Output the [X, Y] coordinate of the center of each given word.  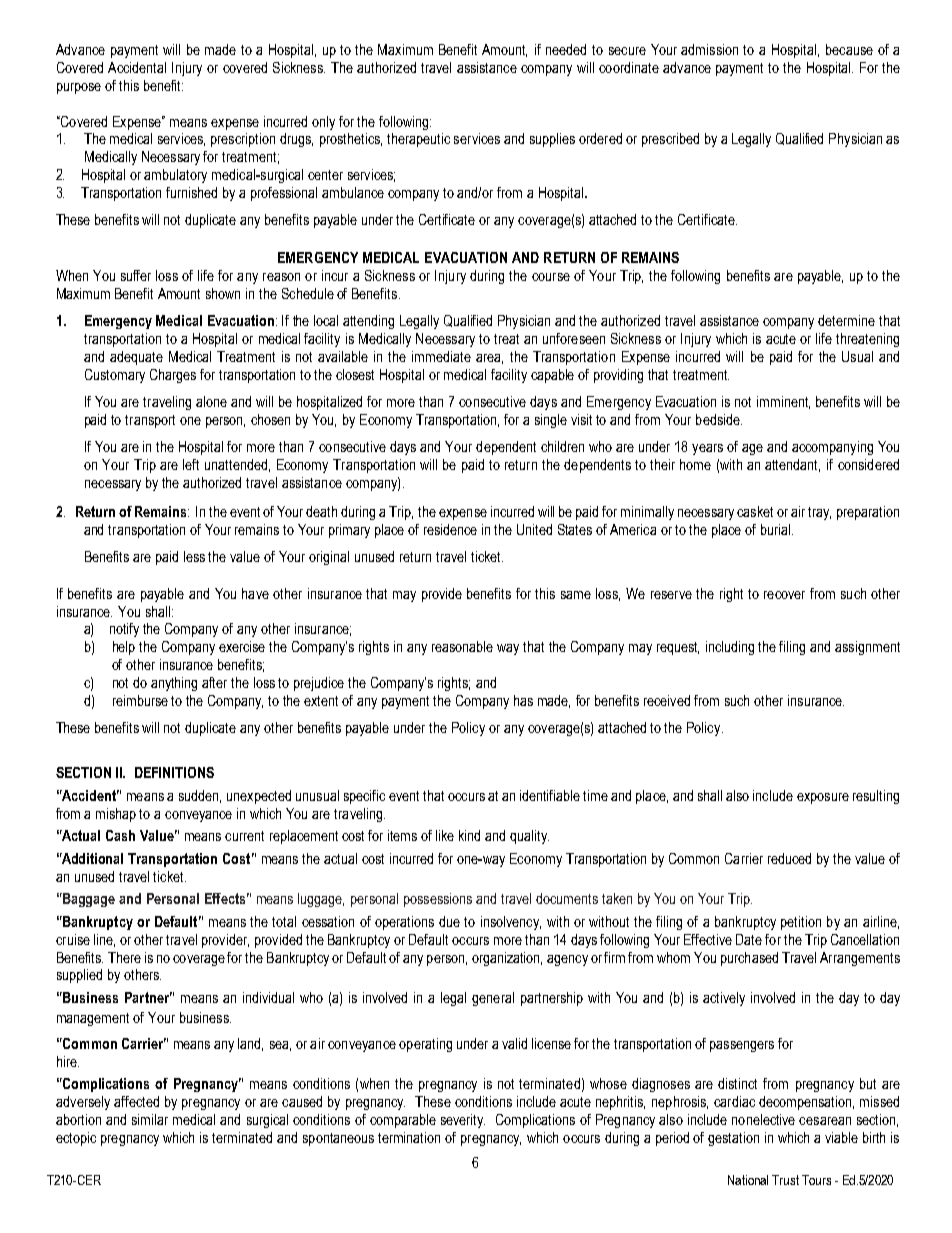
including [730, 648]
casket [755, 511]
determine [846, 320]
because [849, 49]
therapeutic [418, 140]
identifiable [550, 795]
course [551, 277]
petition [801, 923]
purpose [79, 88]
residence [450, 529]
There [124, 957]
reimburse [140, 700]
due [449, 921]
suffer [136, 275]
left [191, 464]
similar [150, 1119]
